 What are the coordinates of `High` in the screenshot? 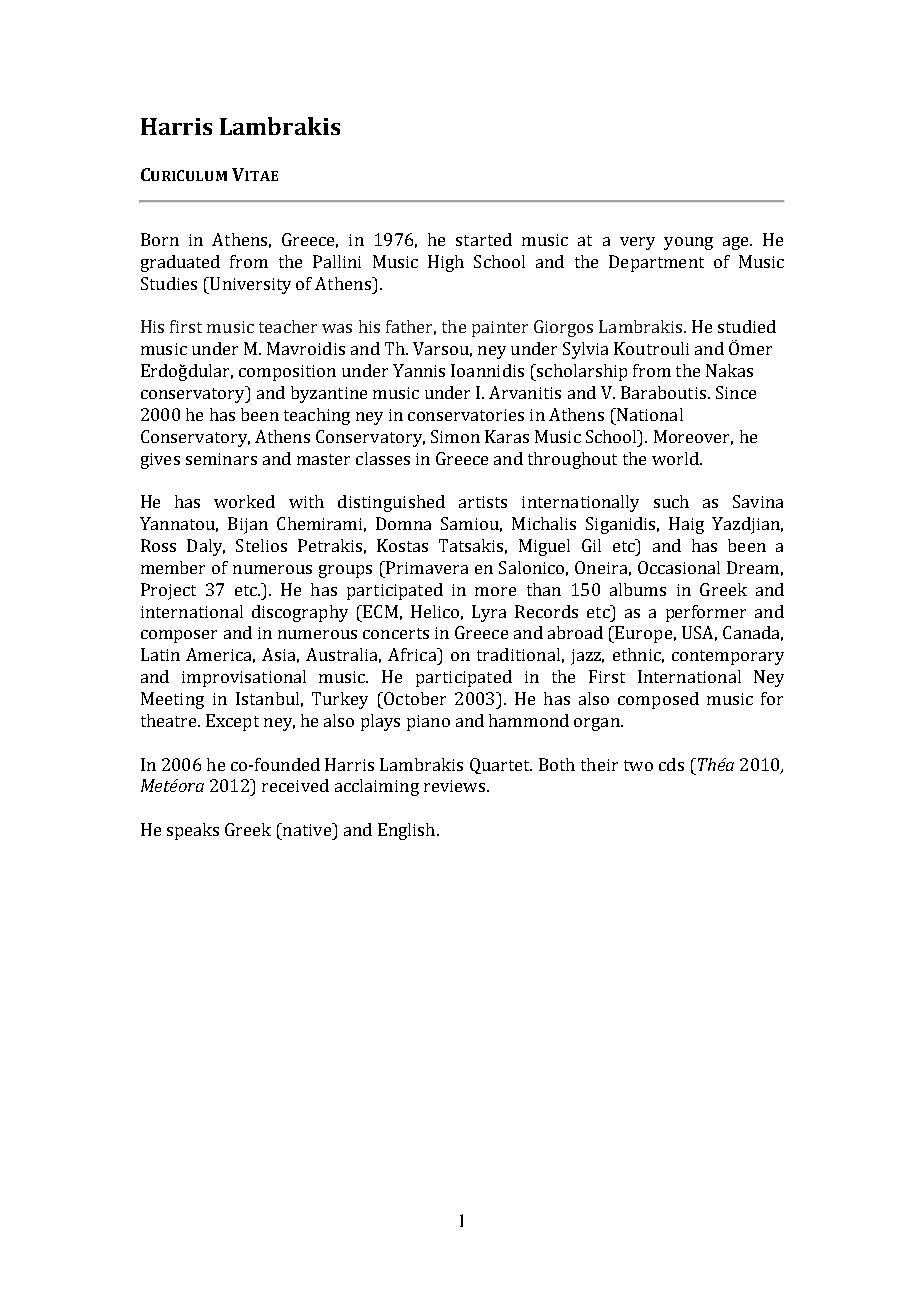 It's located at (446, 263).
